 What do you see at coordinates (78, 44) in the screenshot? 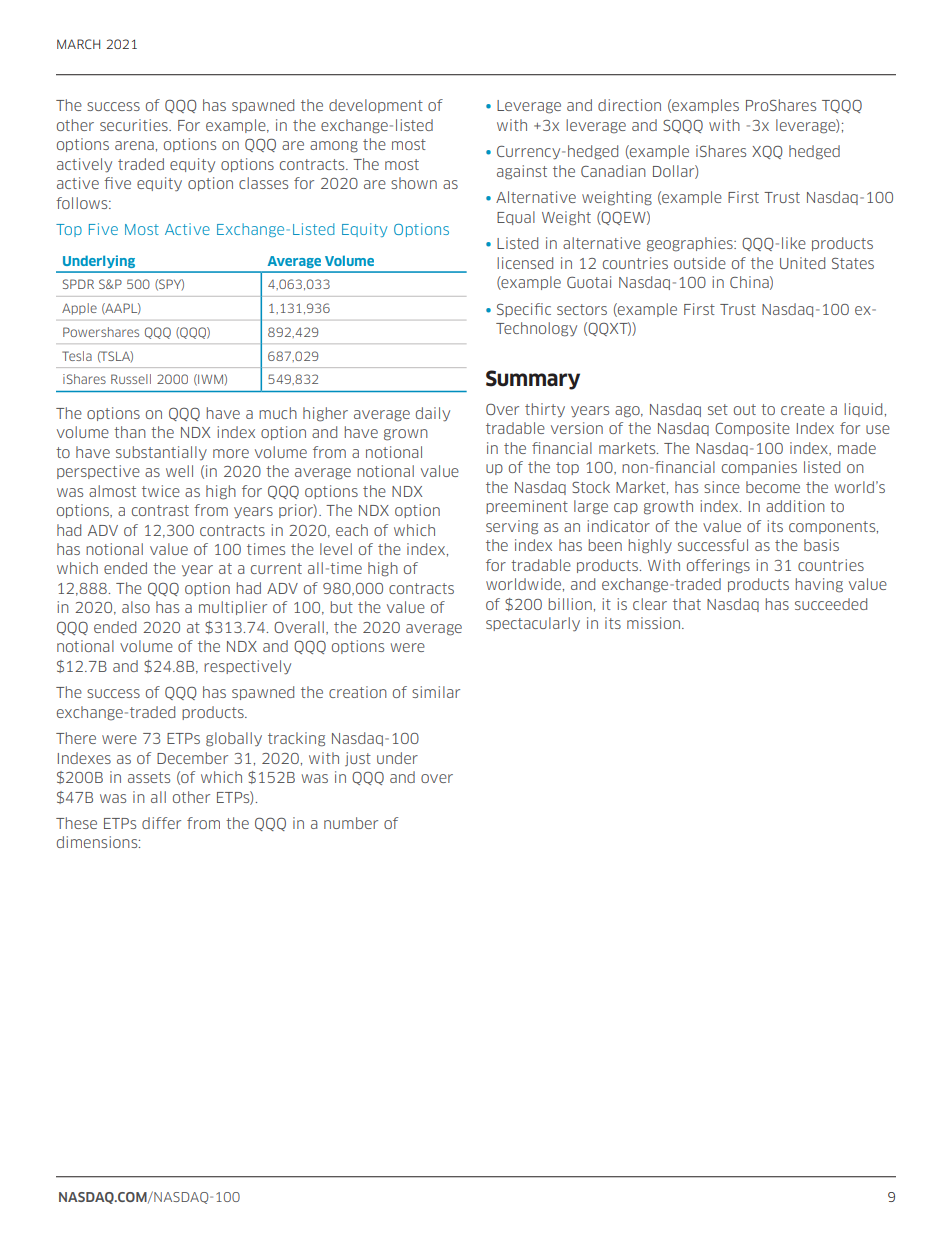
I see `MARCH` at bounding box center [78, 44].
